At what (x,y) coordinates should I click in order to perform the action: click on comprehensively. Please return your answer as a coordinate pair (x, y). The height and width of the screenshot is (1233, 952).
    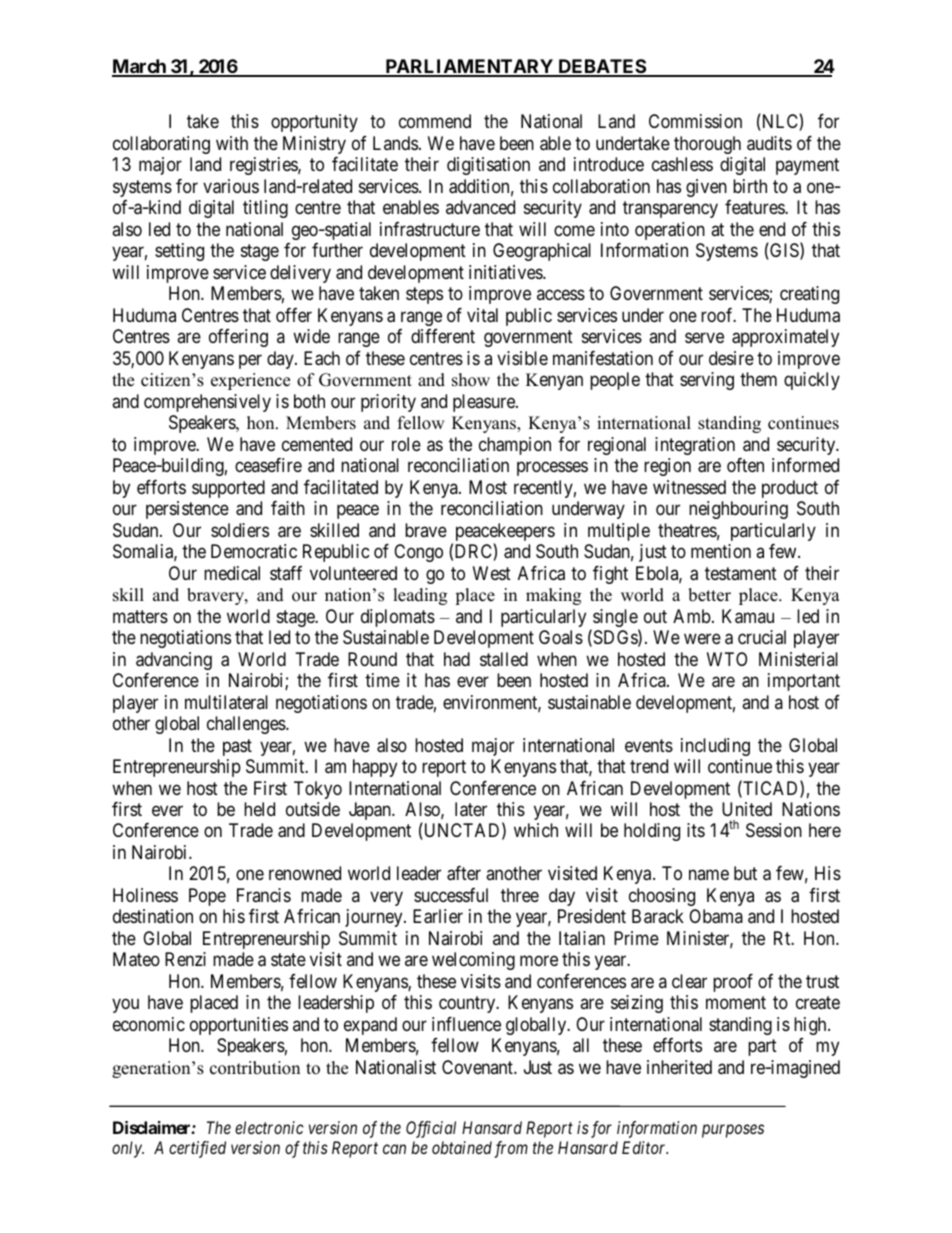
    Looking at the image, I should click on (207, 403).
